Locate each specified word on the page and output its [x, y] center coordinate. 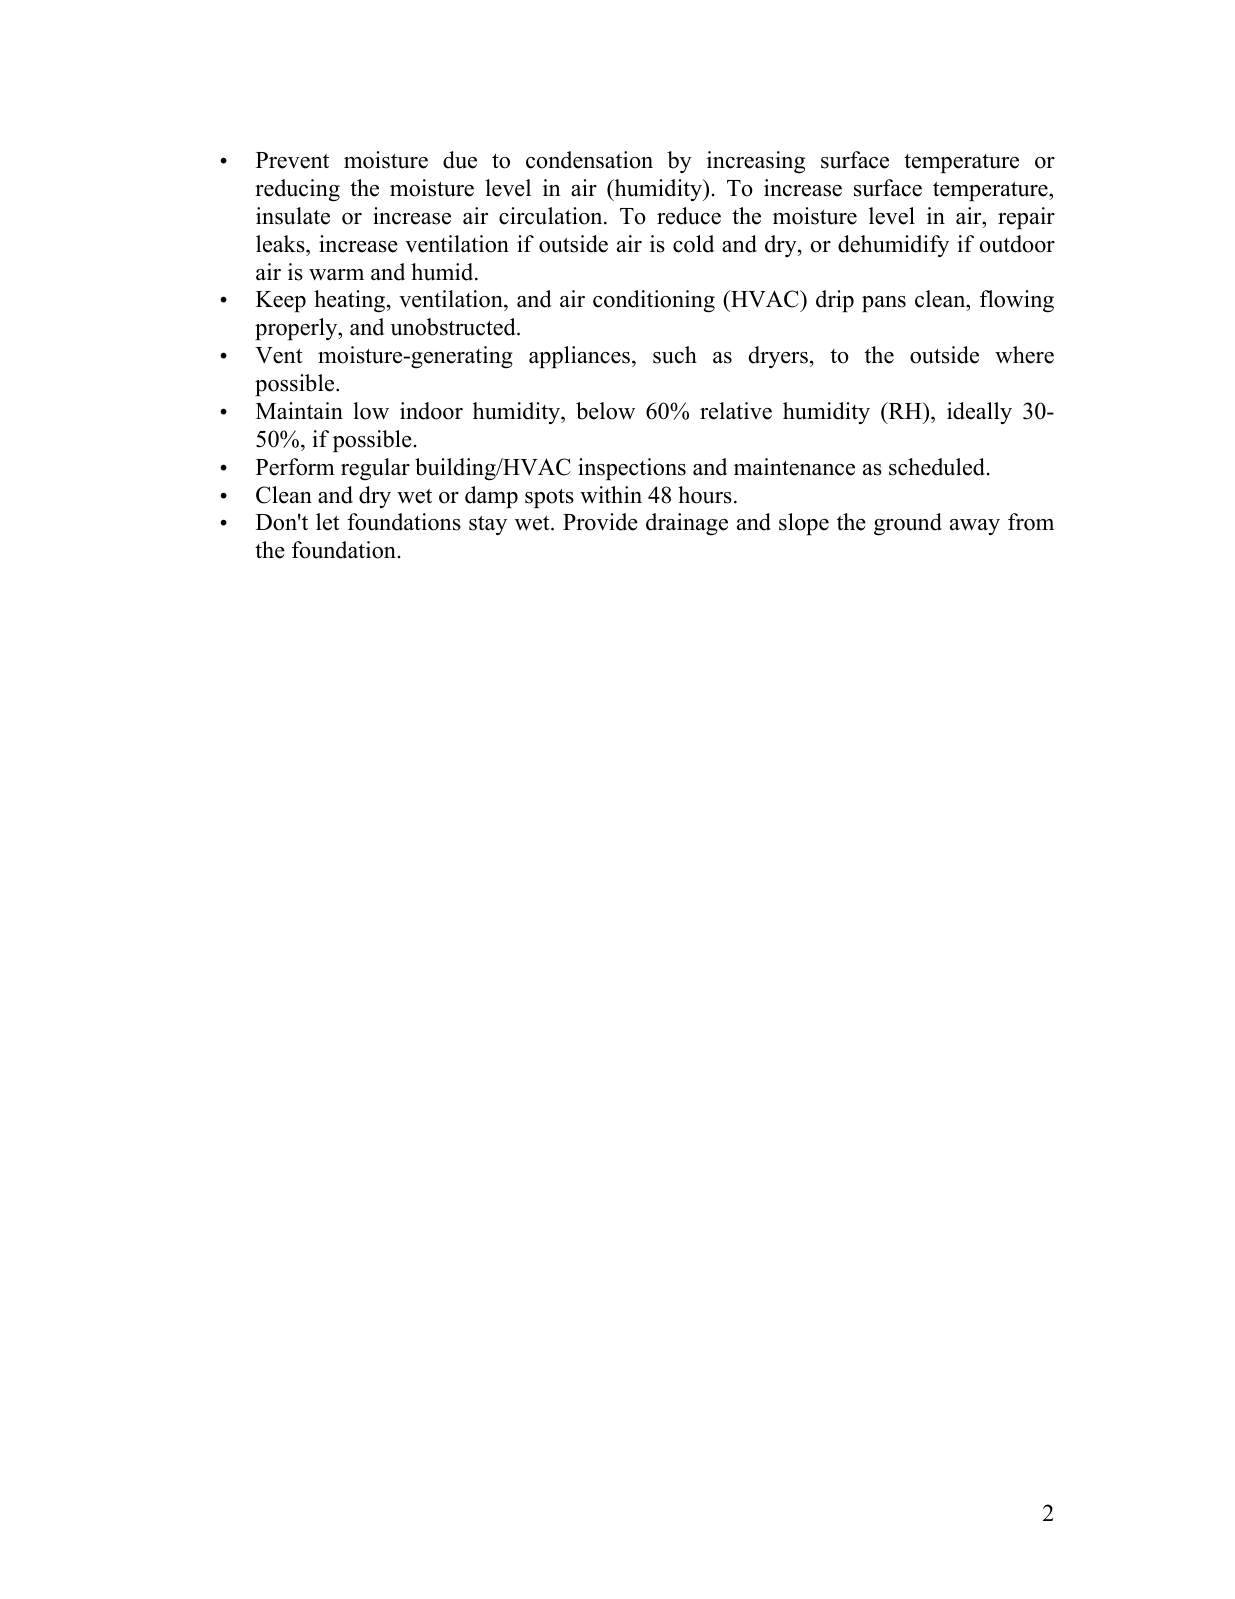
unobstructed [454, 327]
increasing [756, 162]
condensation [589, 160]
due [460, 160]
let [328, 522]
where [1024, 355]
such [675, 355]
